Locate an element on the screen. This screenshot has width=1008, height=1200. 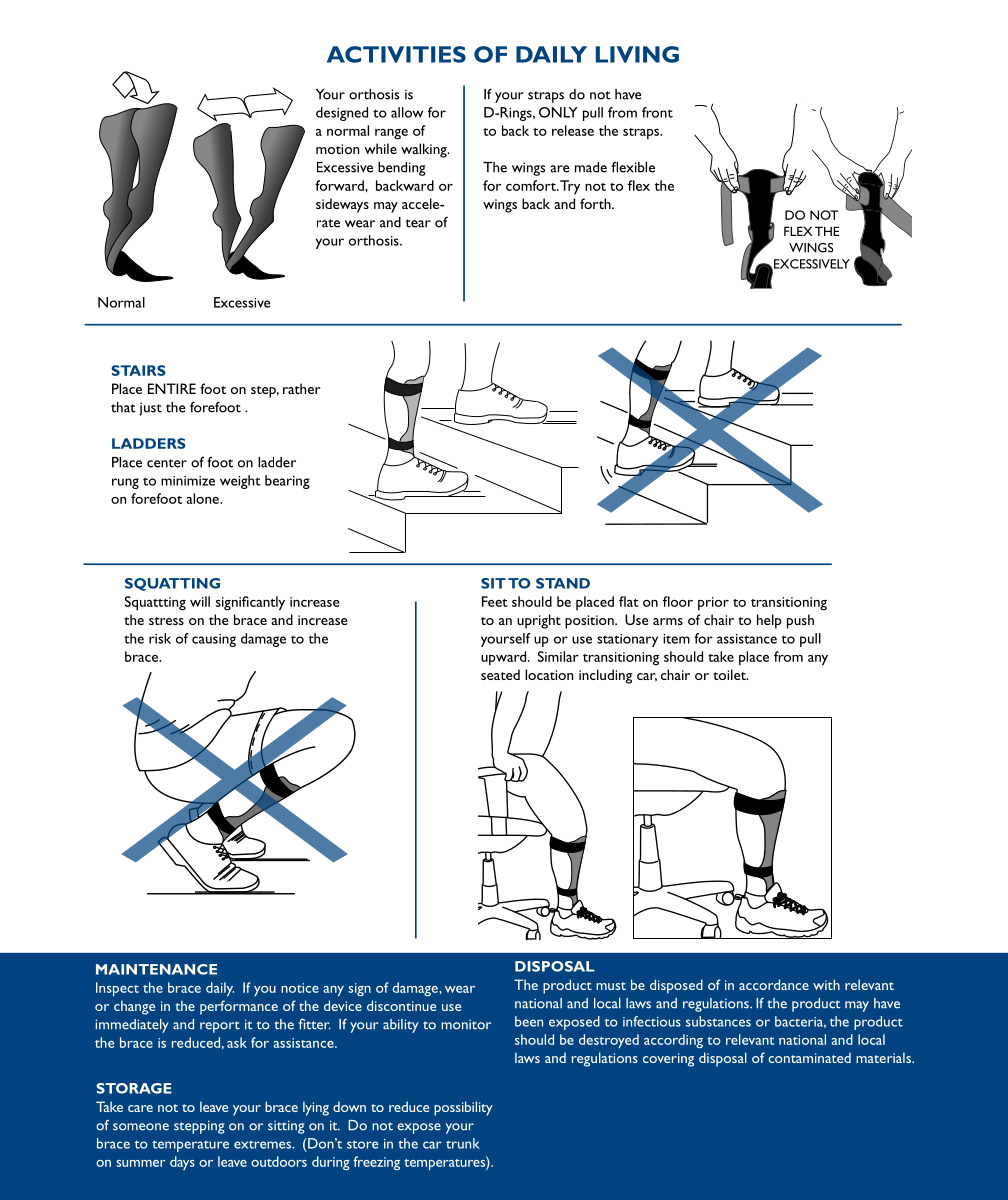
ONLY is located at coordinates (558, 112).
